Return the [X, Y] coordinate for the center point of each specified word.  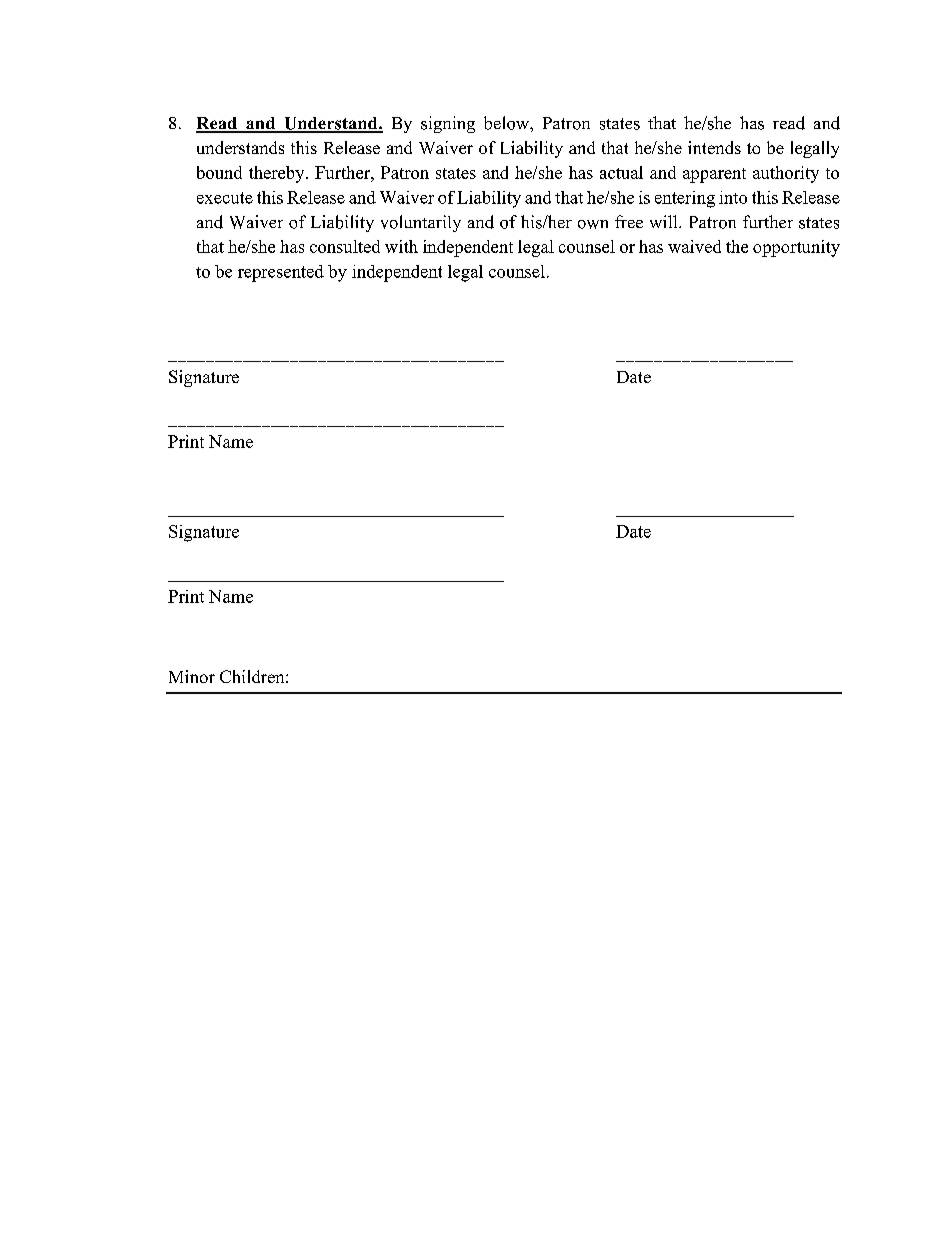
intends [714, 147]
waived [694, 246]
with [401, 246]
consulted [345, 246]
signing [448, 124]
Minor [192, 676]
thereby [278, 174]
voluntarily [421, 223]
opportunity [796, 248]
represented [281, 273]
